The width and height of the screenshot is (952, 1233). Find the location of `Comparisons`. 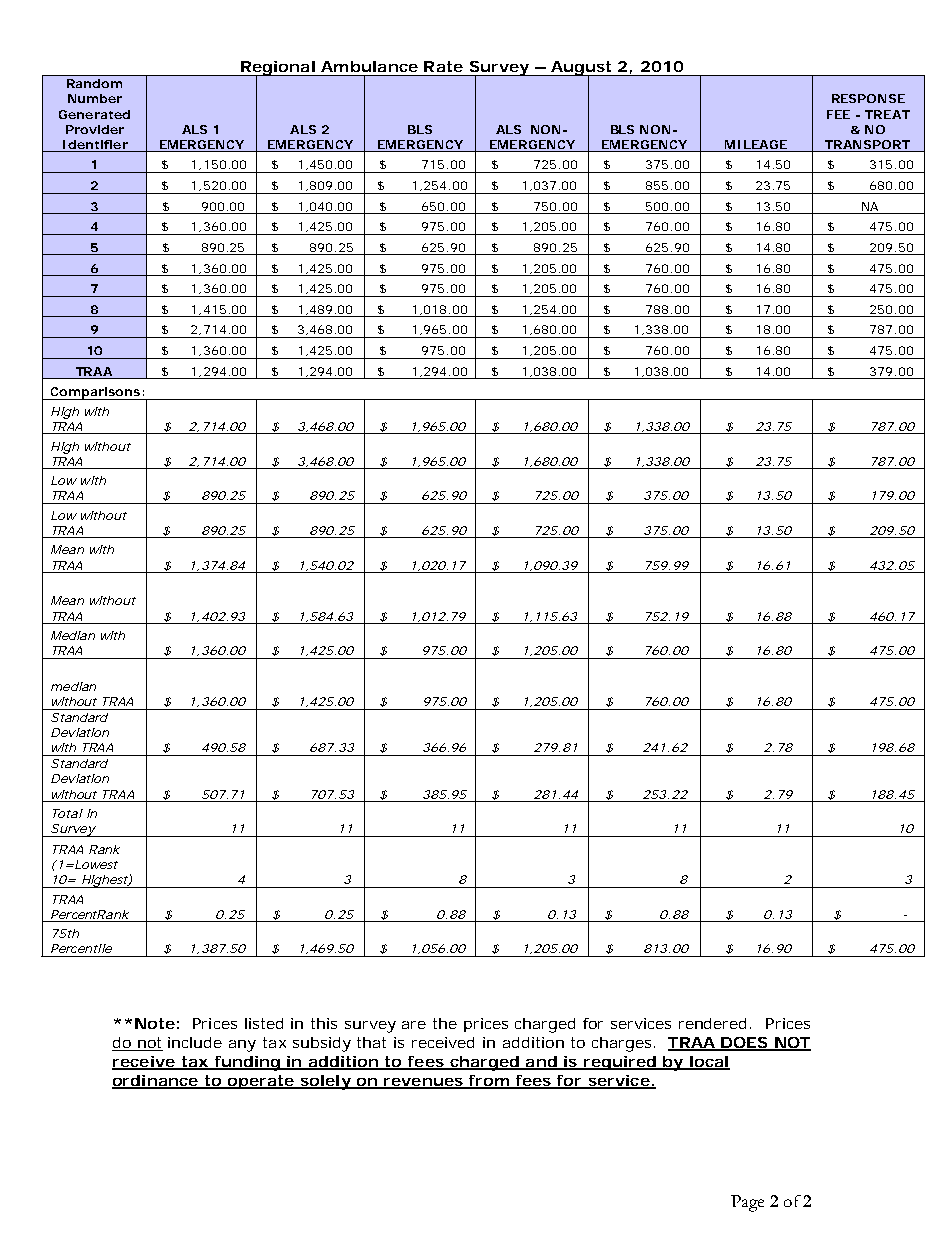

Comparisons is located at coordinates (95, 393).
